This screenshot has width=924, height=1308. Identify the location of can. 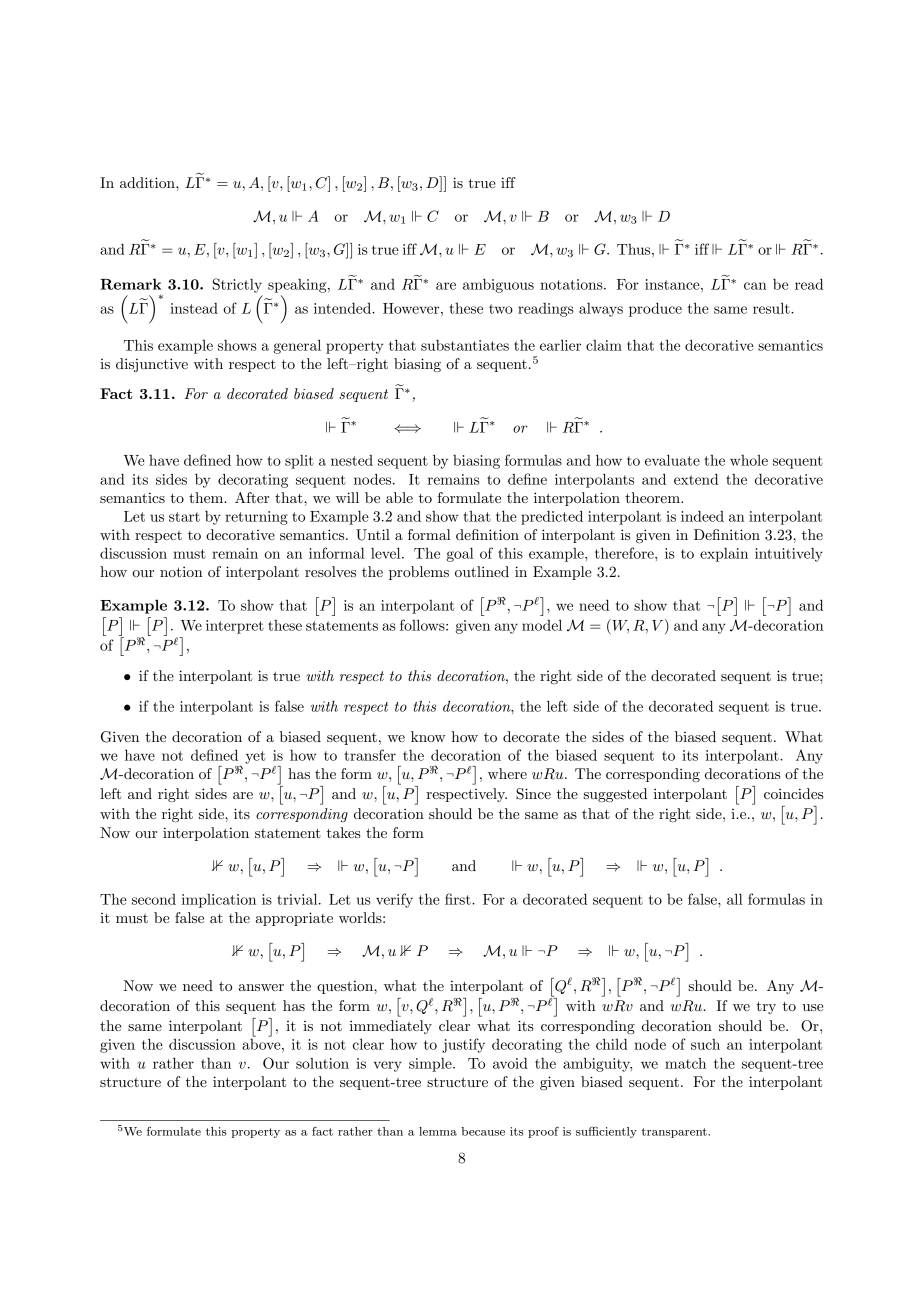
(755, 286).
